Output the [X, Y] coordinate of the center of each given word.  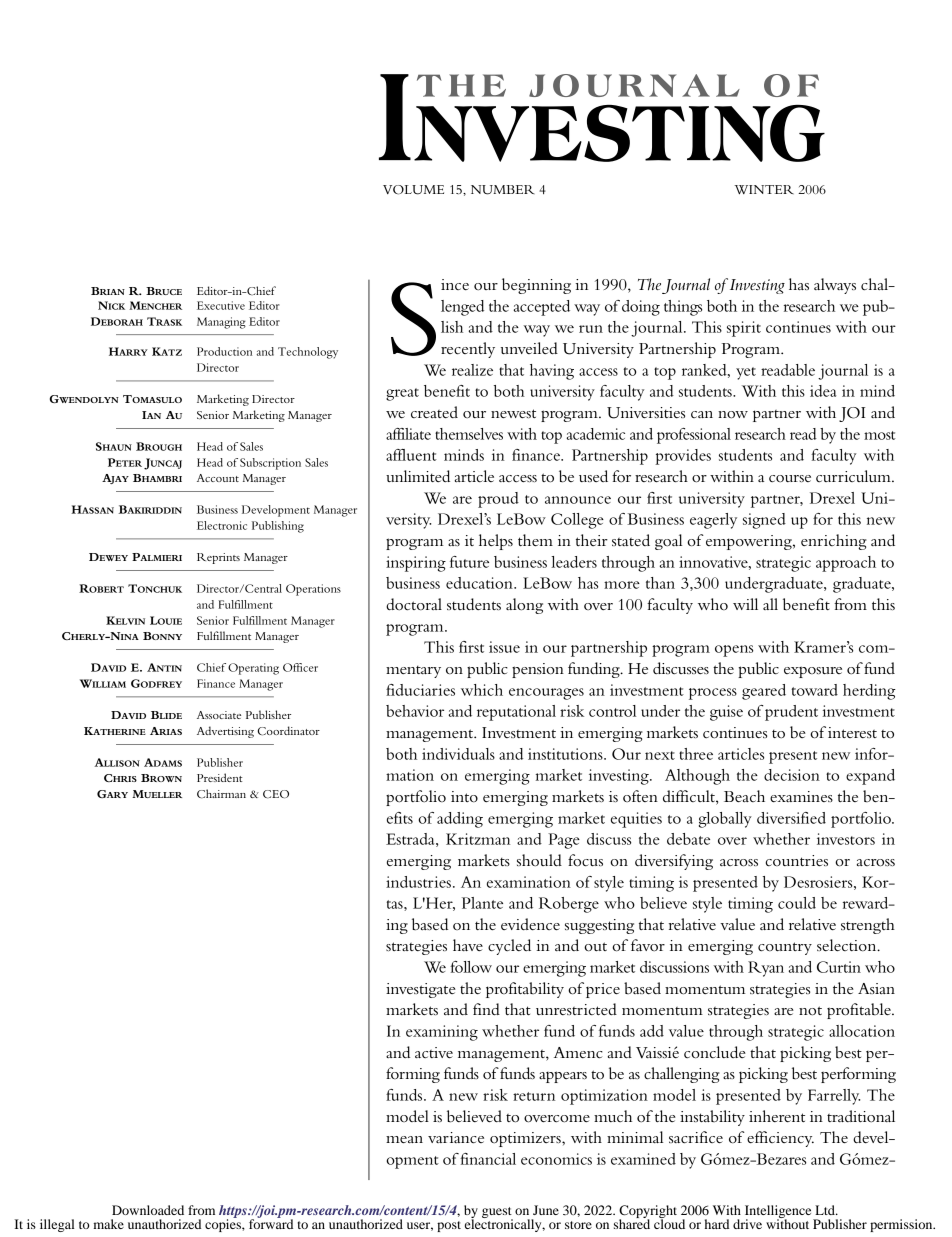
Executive [221, 305]
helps [496, 542]
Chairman [221, 794]
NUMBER [503, 190]
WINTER [764, 189]
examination [529, 882]
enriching [834, 542]
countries [797, 860]
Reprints [218, 558]
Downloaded [148, 1210]
